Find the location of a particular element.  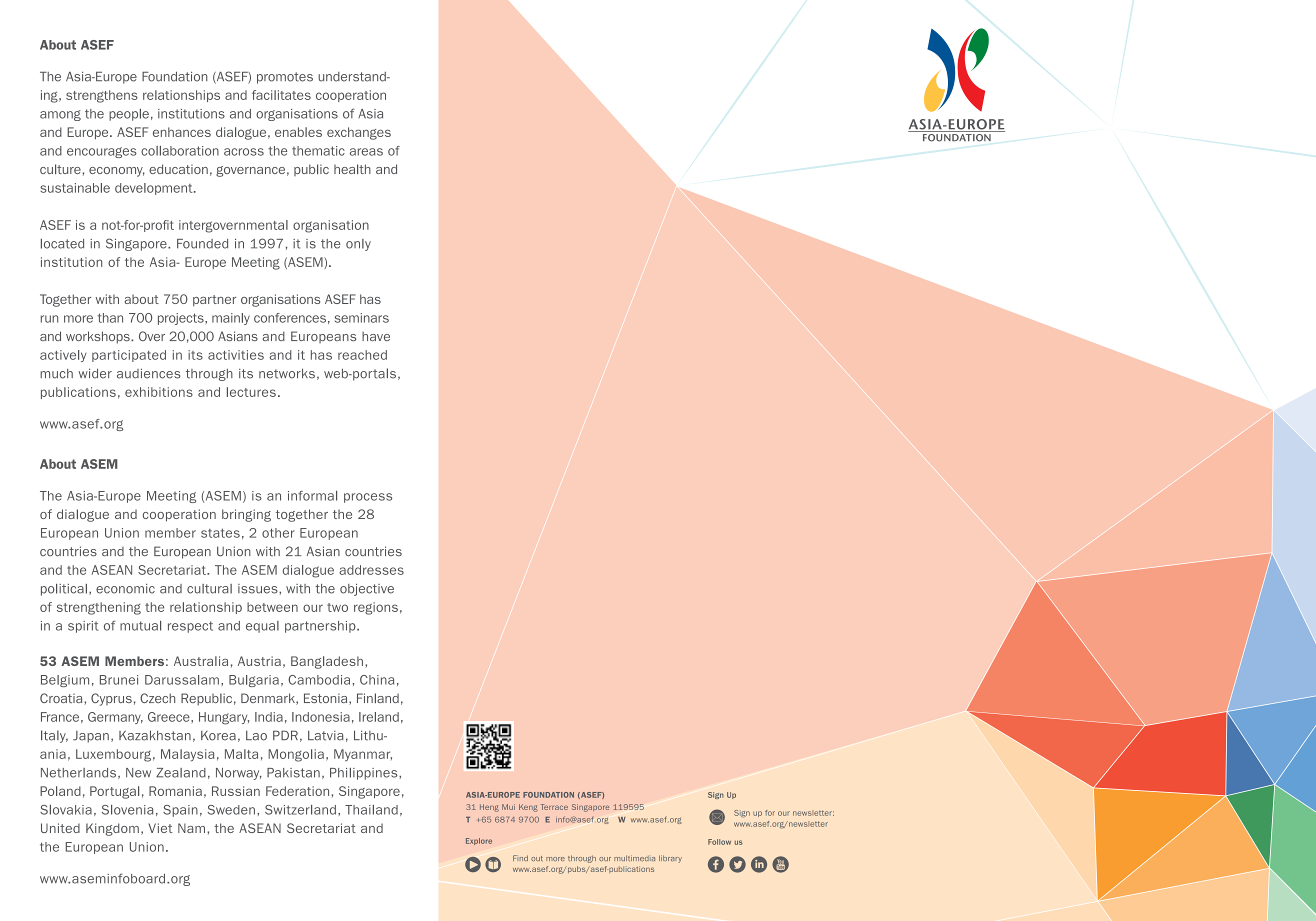

areas is located at coordinates (366, 152).
